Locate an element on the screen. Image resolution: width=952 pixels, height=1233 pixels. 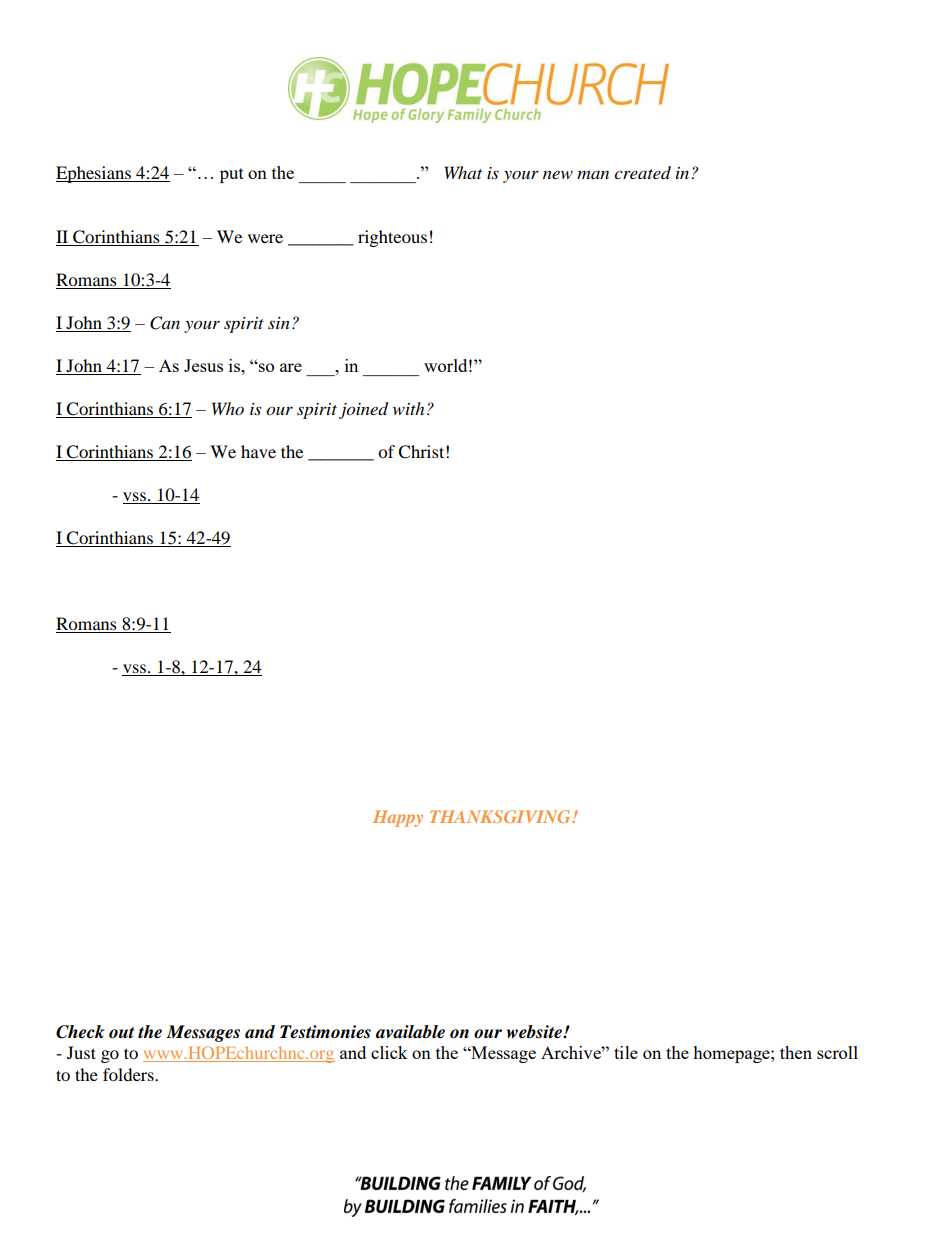
out is located at coordinates (121, 1033).
